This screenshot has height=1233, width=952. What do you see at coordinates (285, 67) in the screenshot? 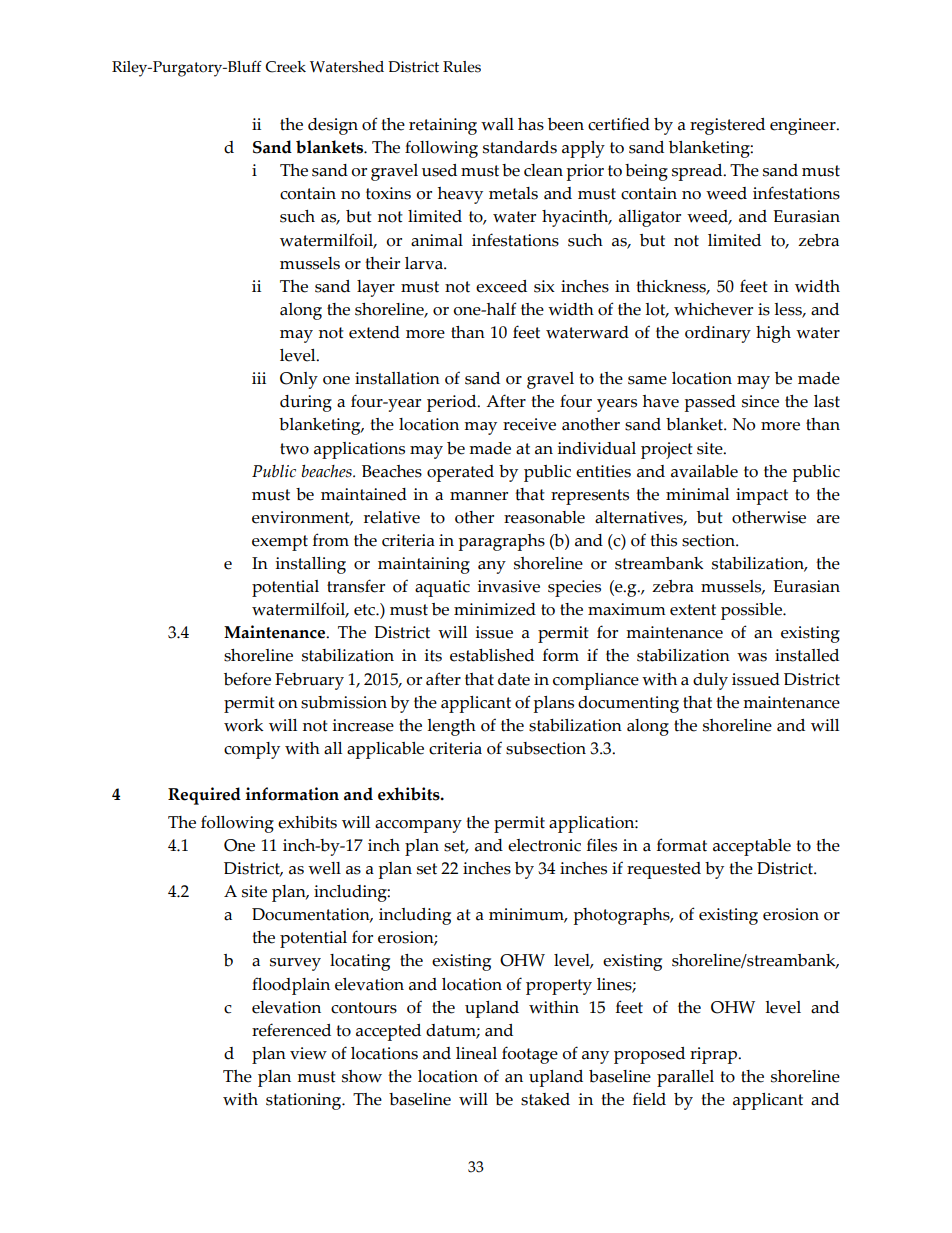
I see `Creek` at bounding box center [285, 67].
